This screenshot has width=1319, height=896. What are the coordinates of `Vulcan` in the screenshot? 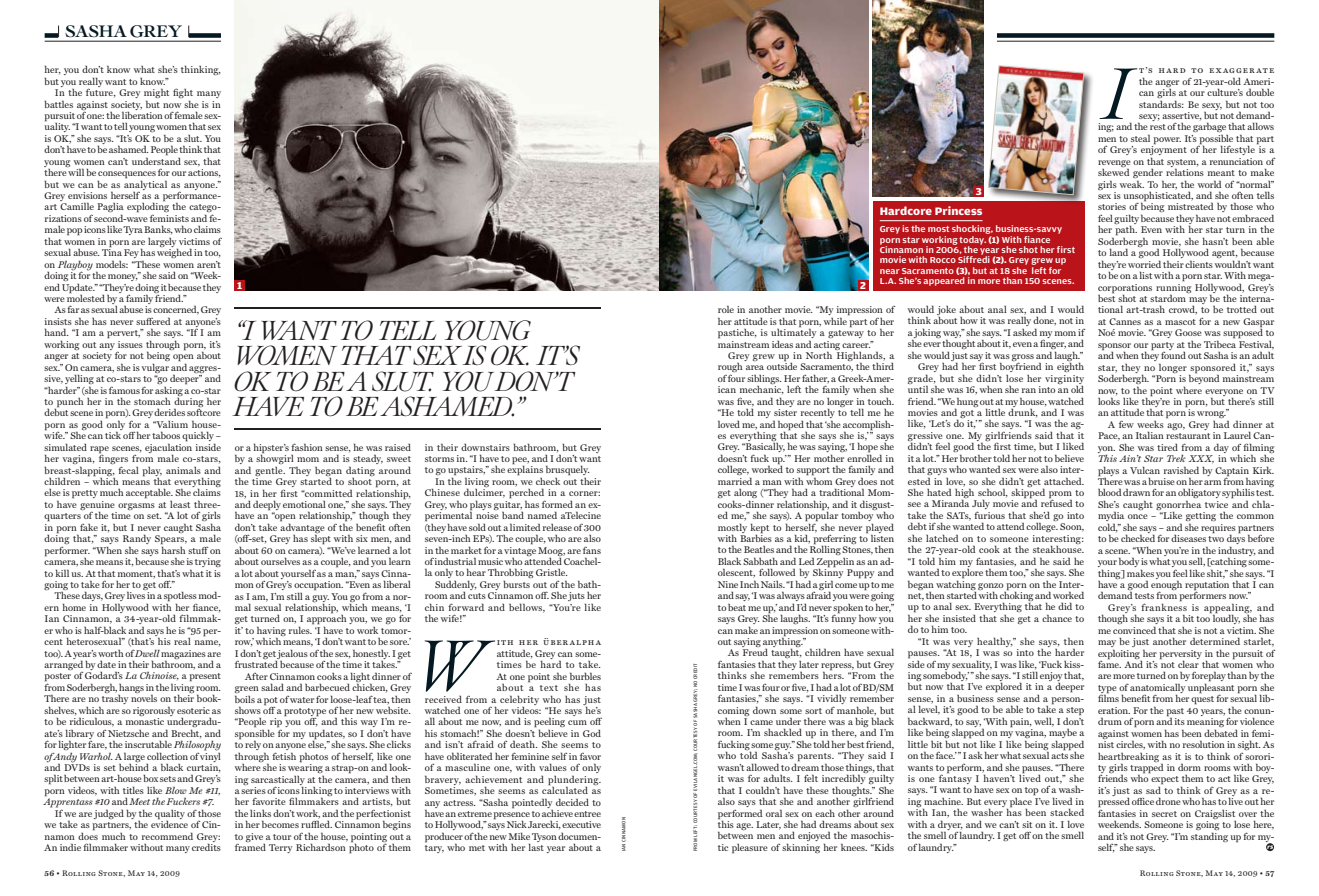 It's located at (1145, 470).
